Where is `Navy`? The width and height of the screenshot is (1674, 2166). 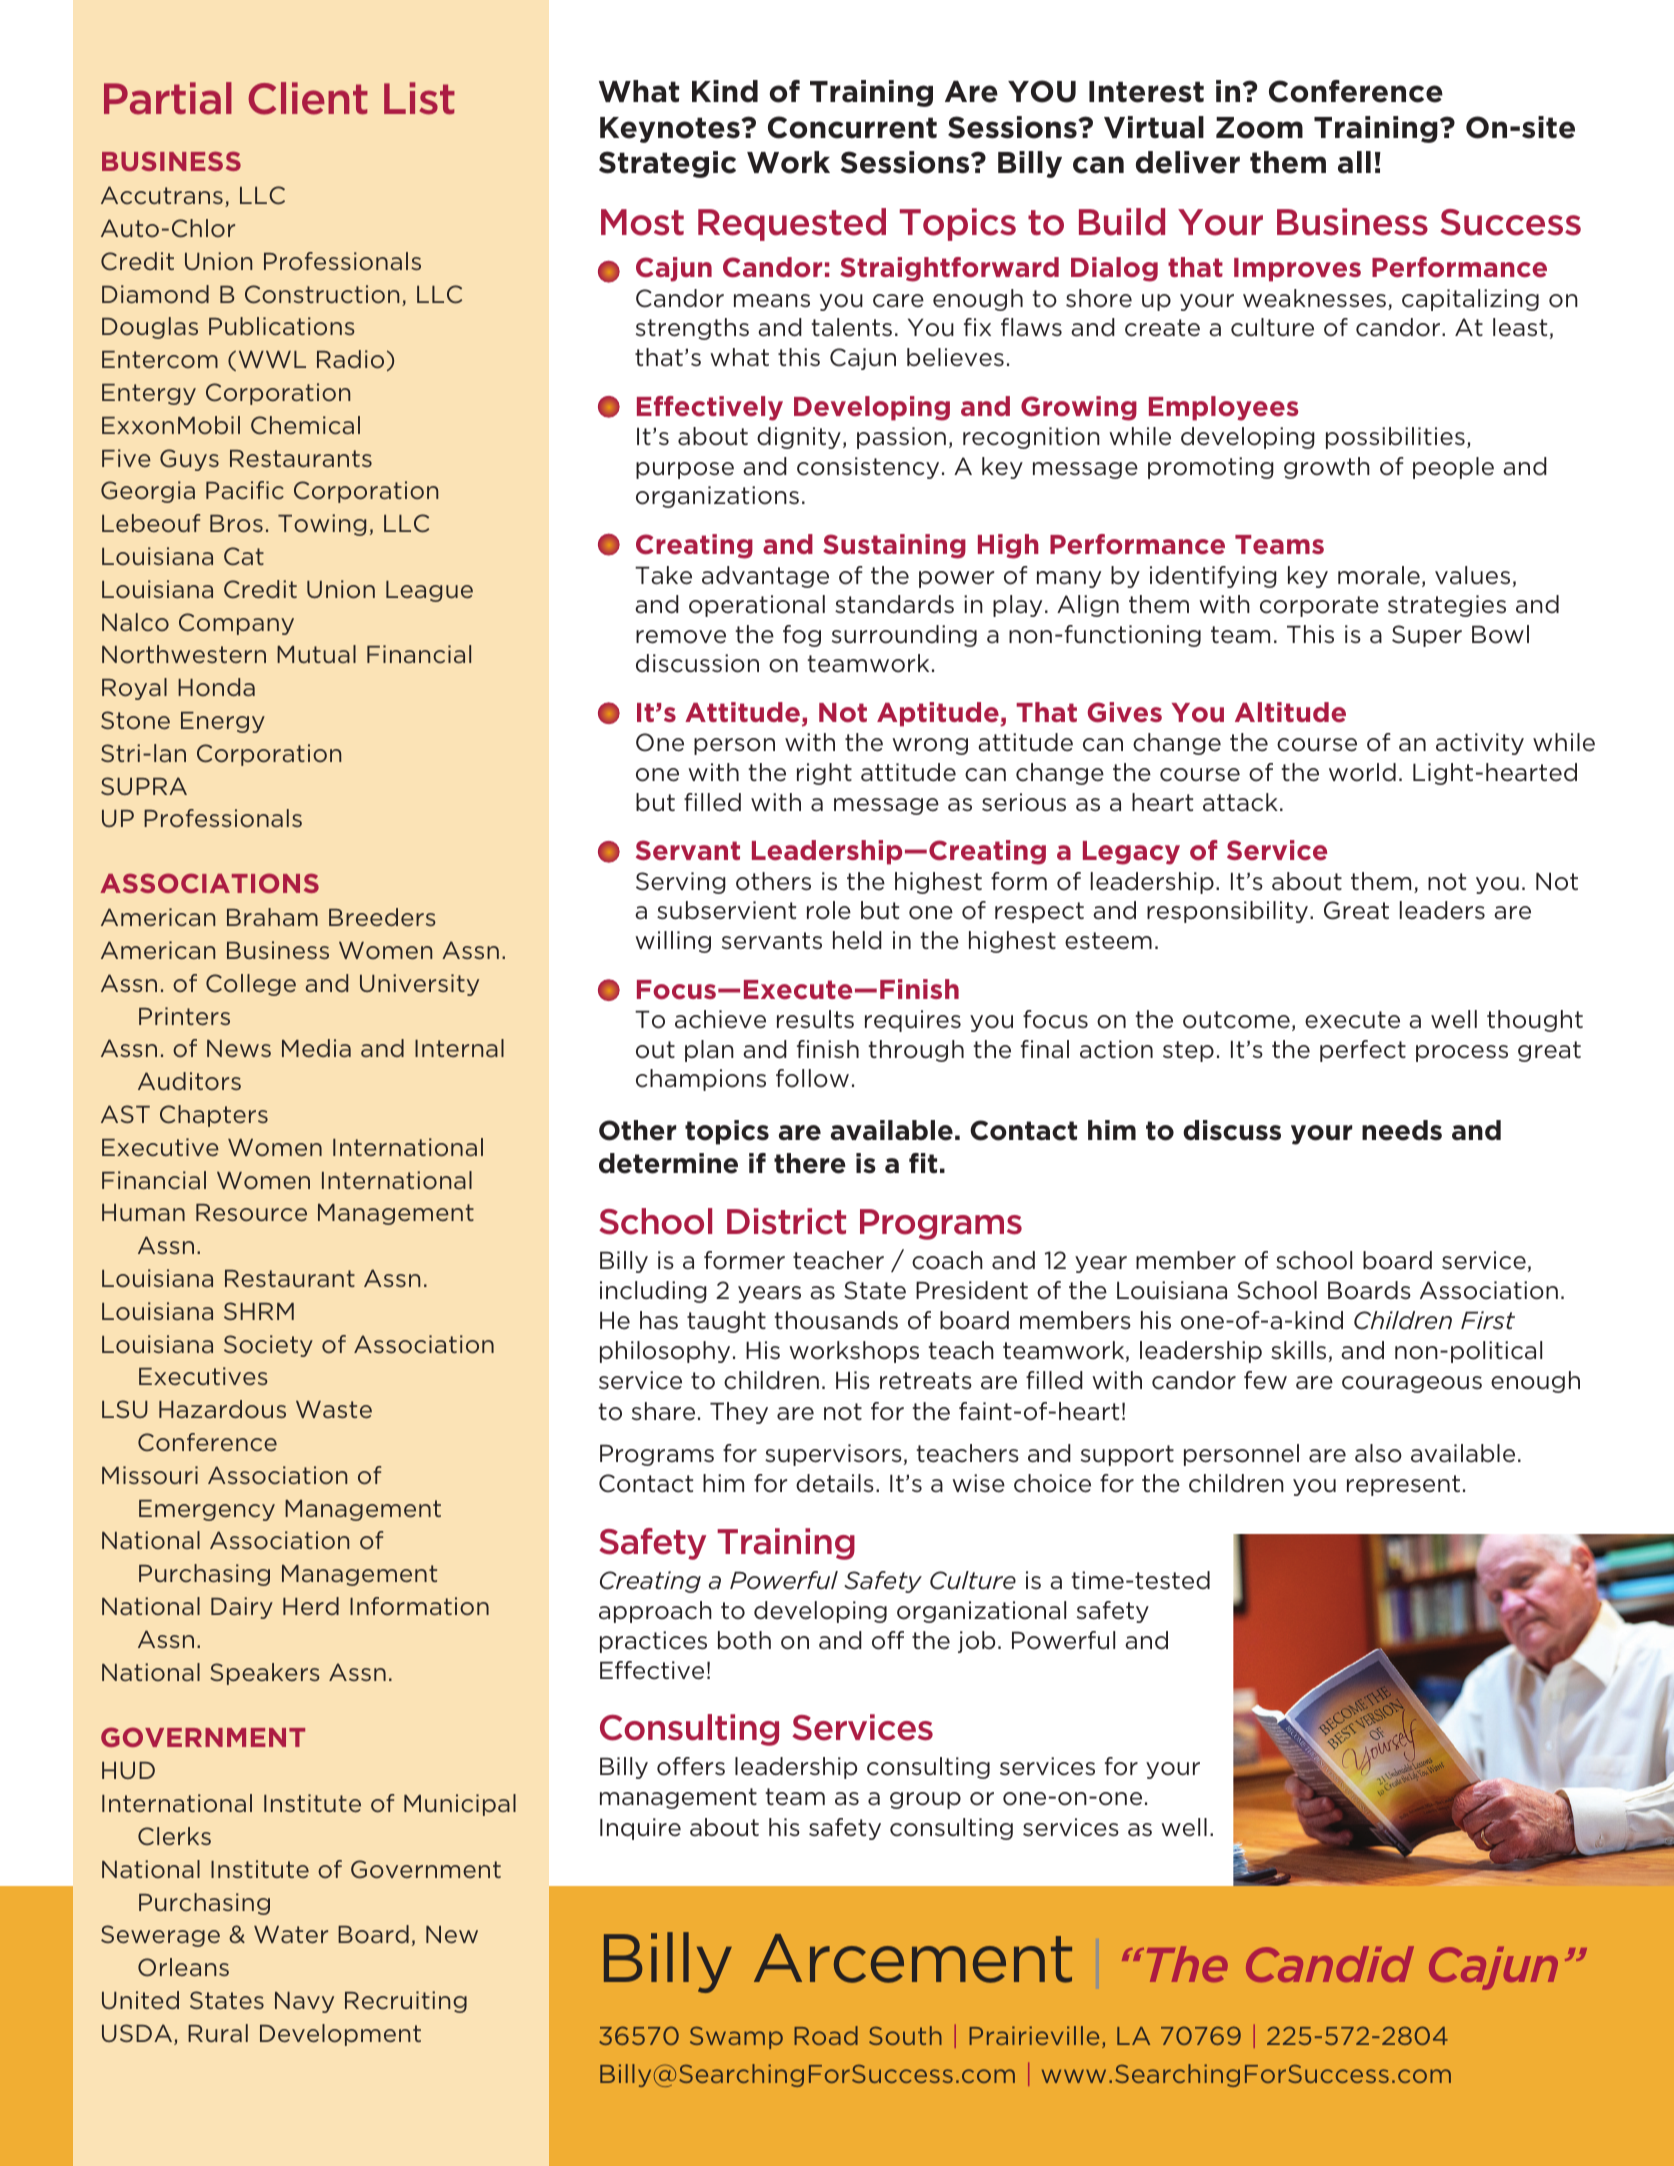
Navy is located at coordinates (304, 2002).
